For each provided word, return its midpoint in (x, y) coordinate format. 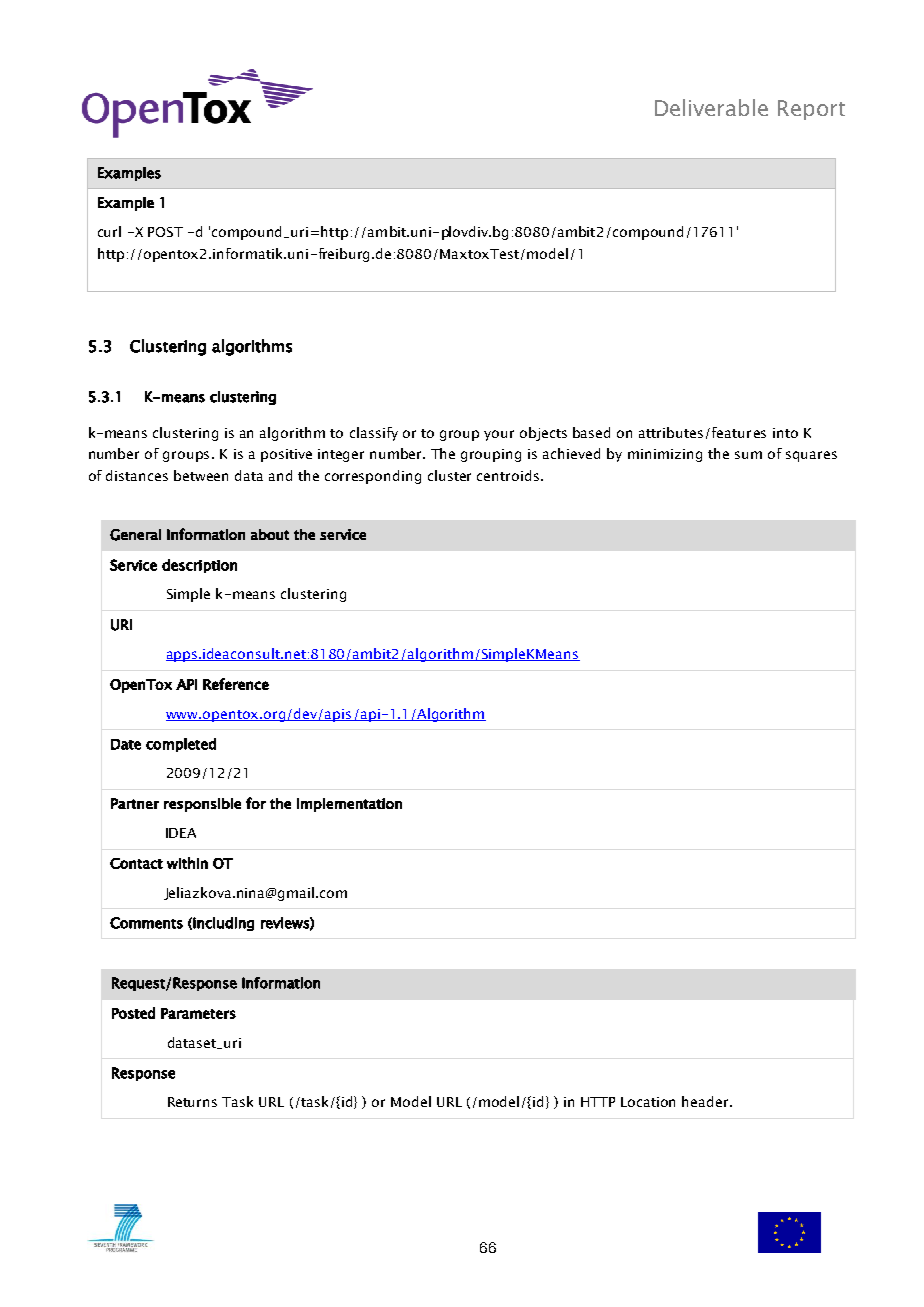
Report (811, 110)
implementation (349, 805)
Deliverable (711, 107)
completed (181, 745)
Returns (192, 1102)
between (201, 475)
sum (748, 455)
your (499, 435)
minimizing (665, 455)
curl (109, 231)
